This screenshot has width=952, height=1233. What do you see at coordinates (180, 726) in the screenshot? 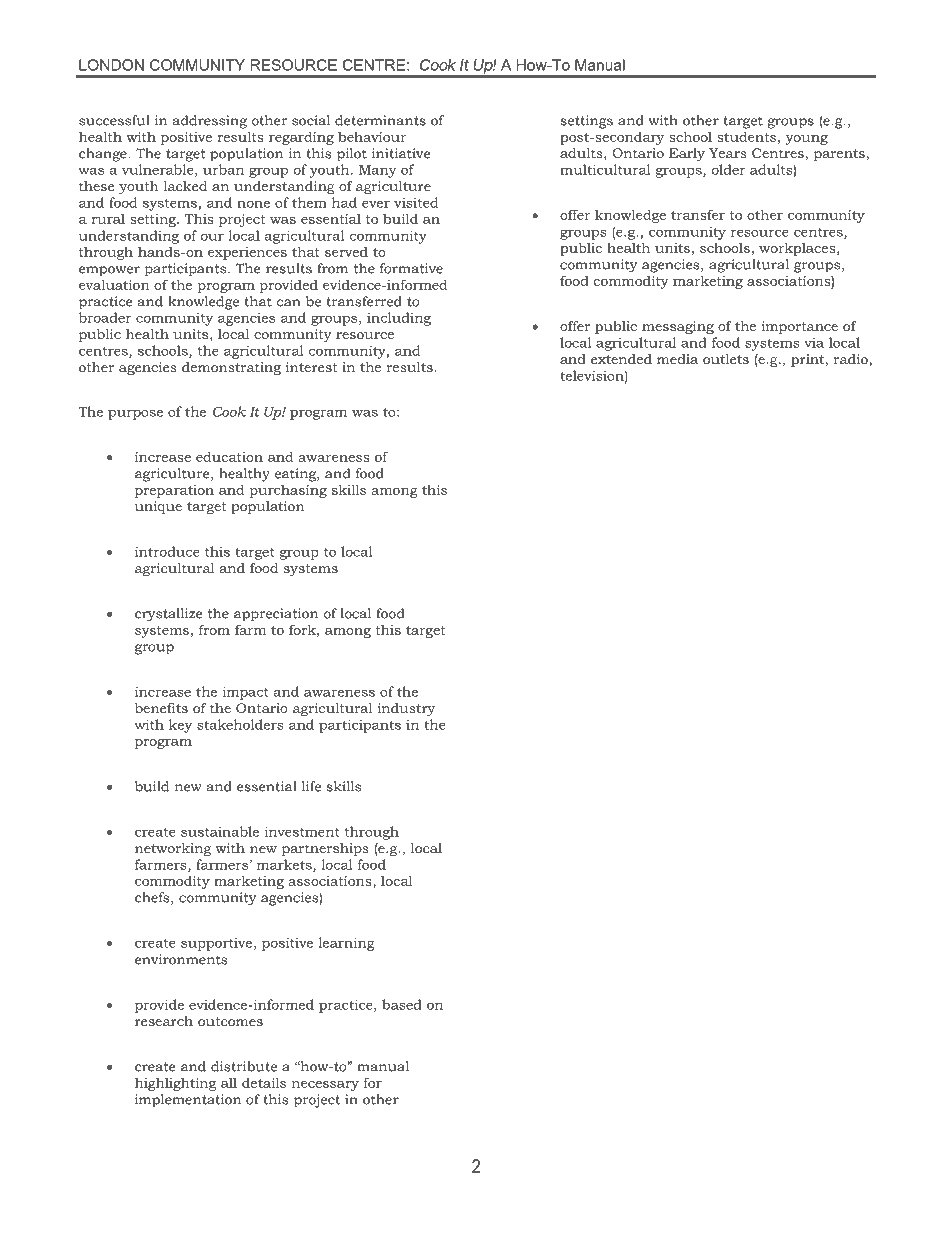
I see `key` at bounding box center [180, 726].
